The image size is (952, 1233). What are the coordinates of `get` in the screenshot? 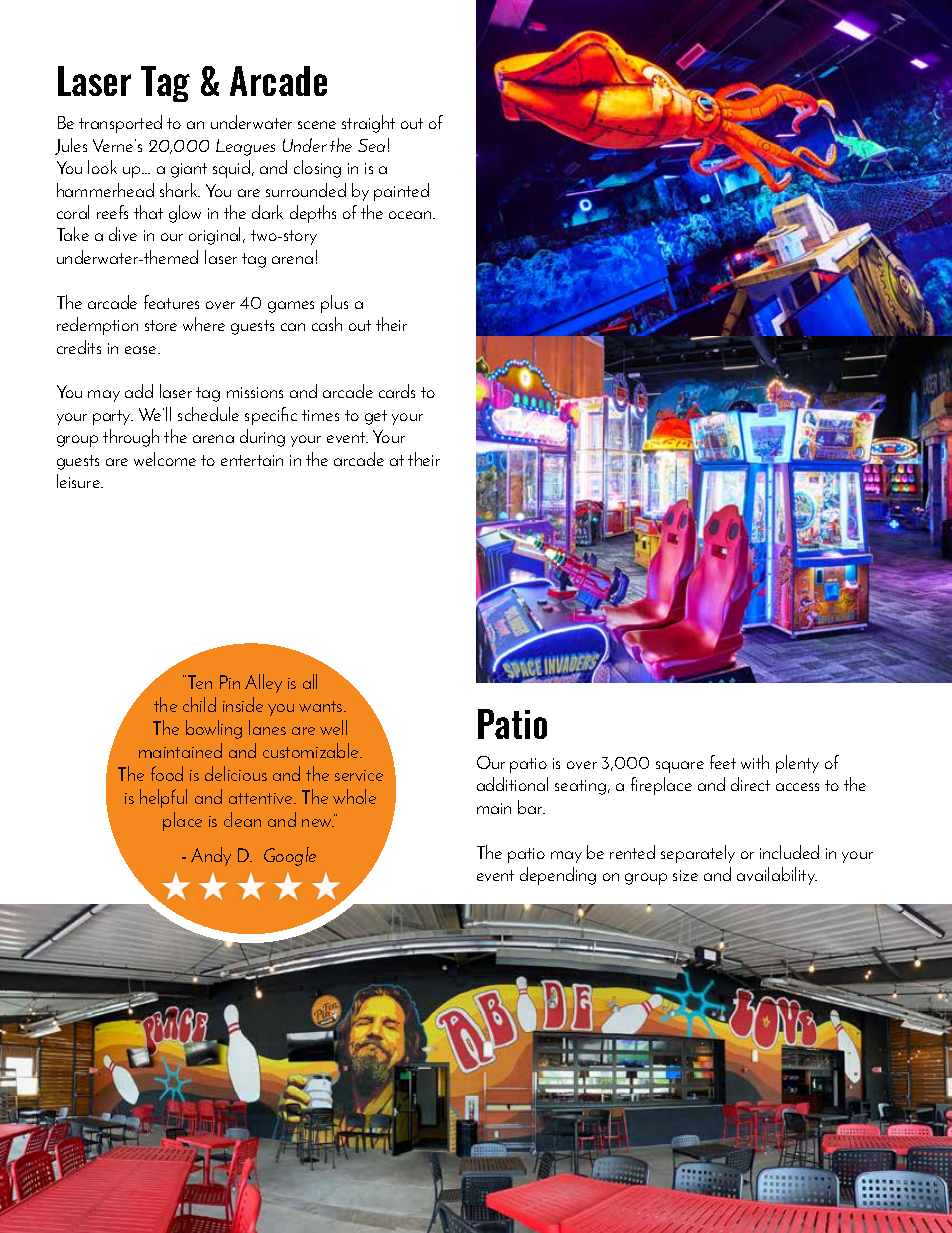 It's located at (376, 417).
